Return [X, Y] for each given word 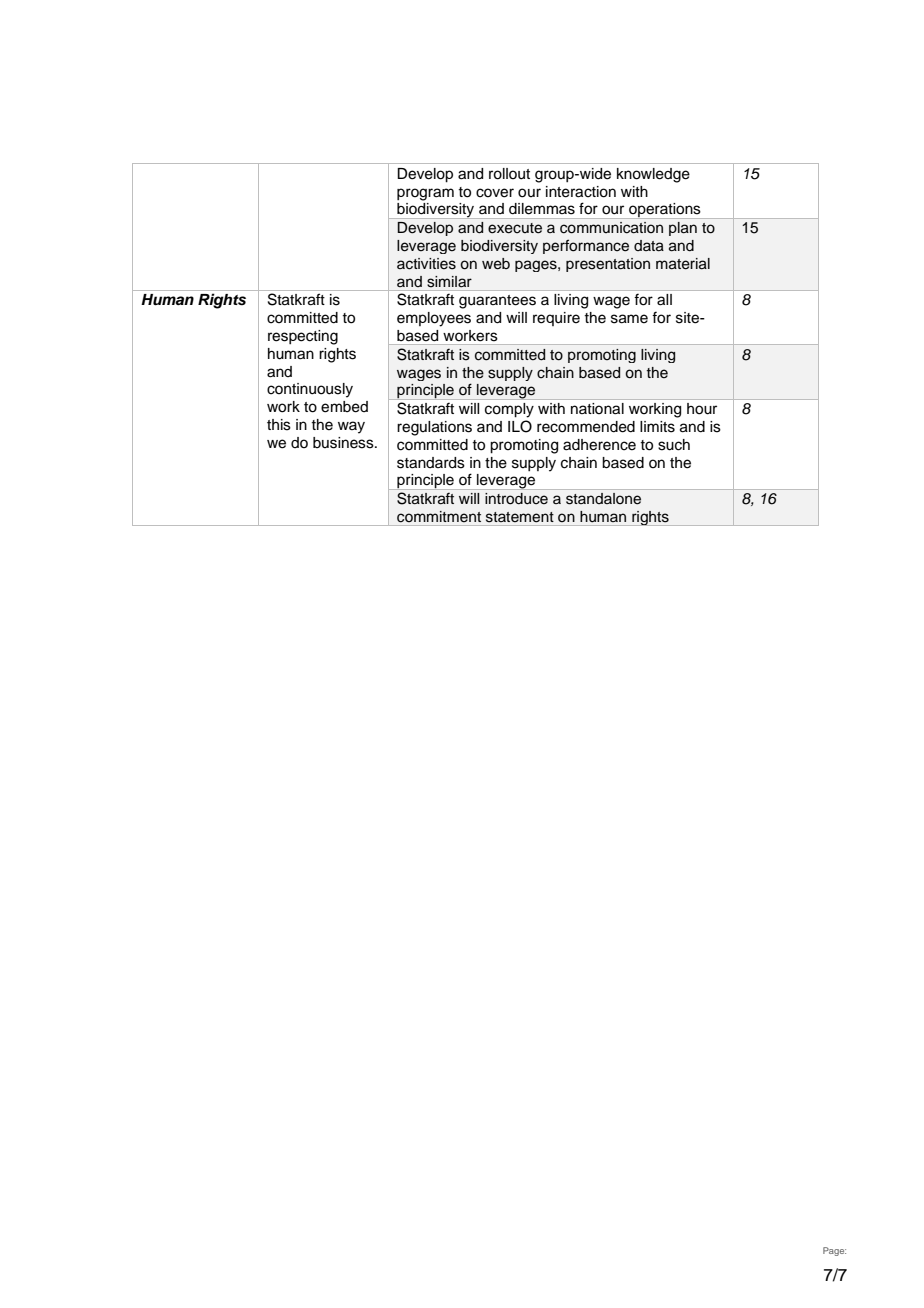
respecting [303, 337]
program [425, 194]
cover [495, 193]
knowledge [653, 175]
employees [434, 319]
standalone [603, 499]
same [629, 319]
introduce [516, 499]
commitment [439, 517]
